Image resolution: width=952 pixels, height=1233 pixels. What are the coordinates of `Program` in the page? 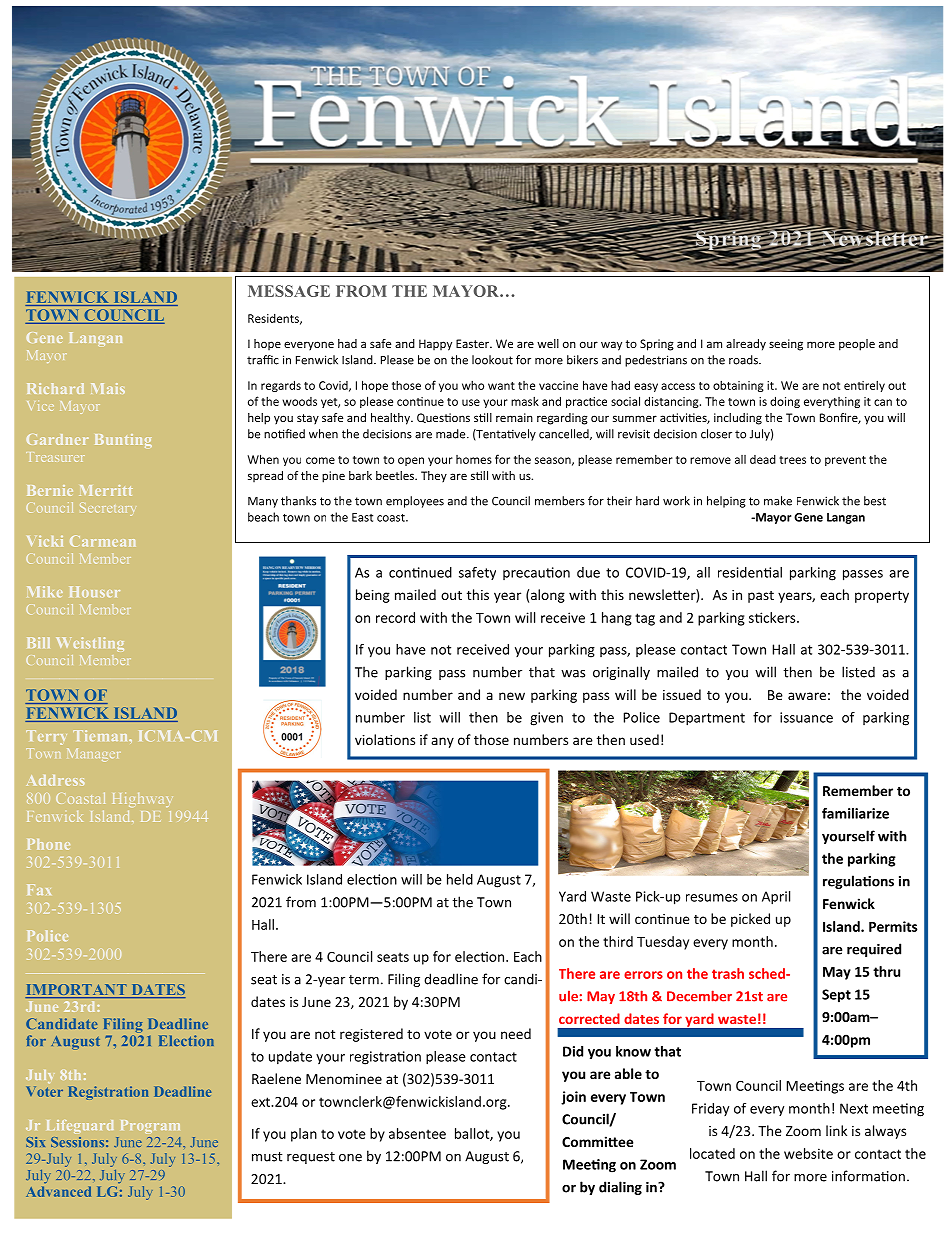 It's located at (150, 1126).
